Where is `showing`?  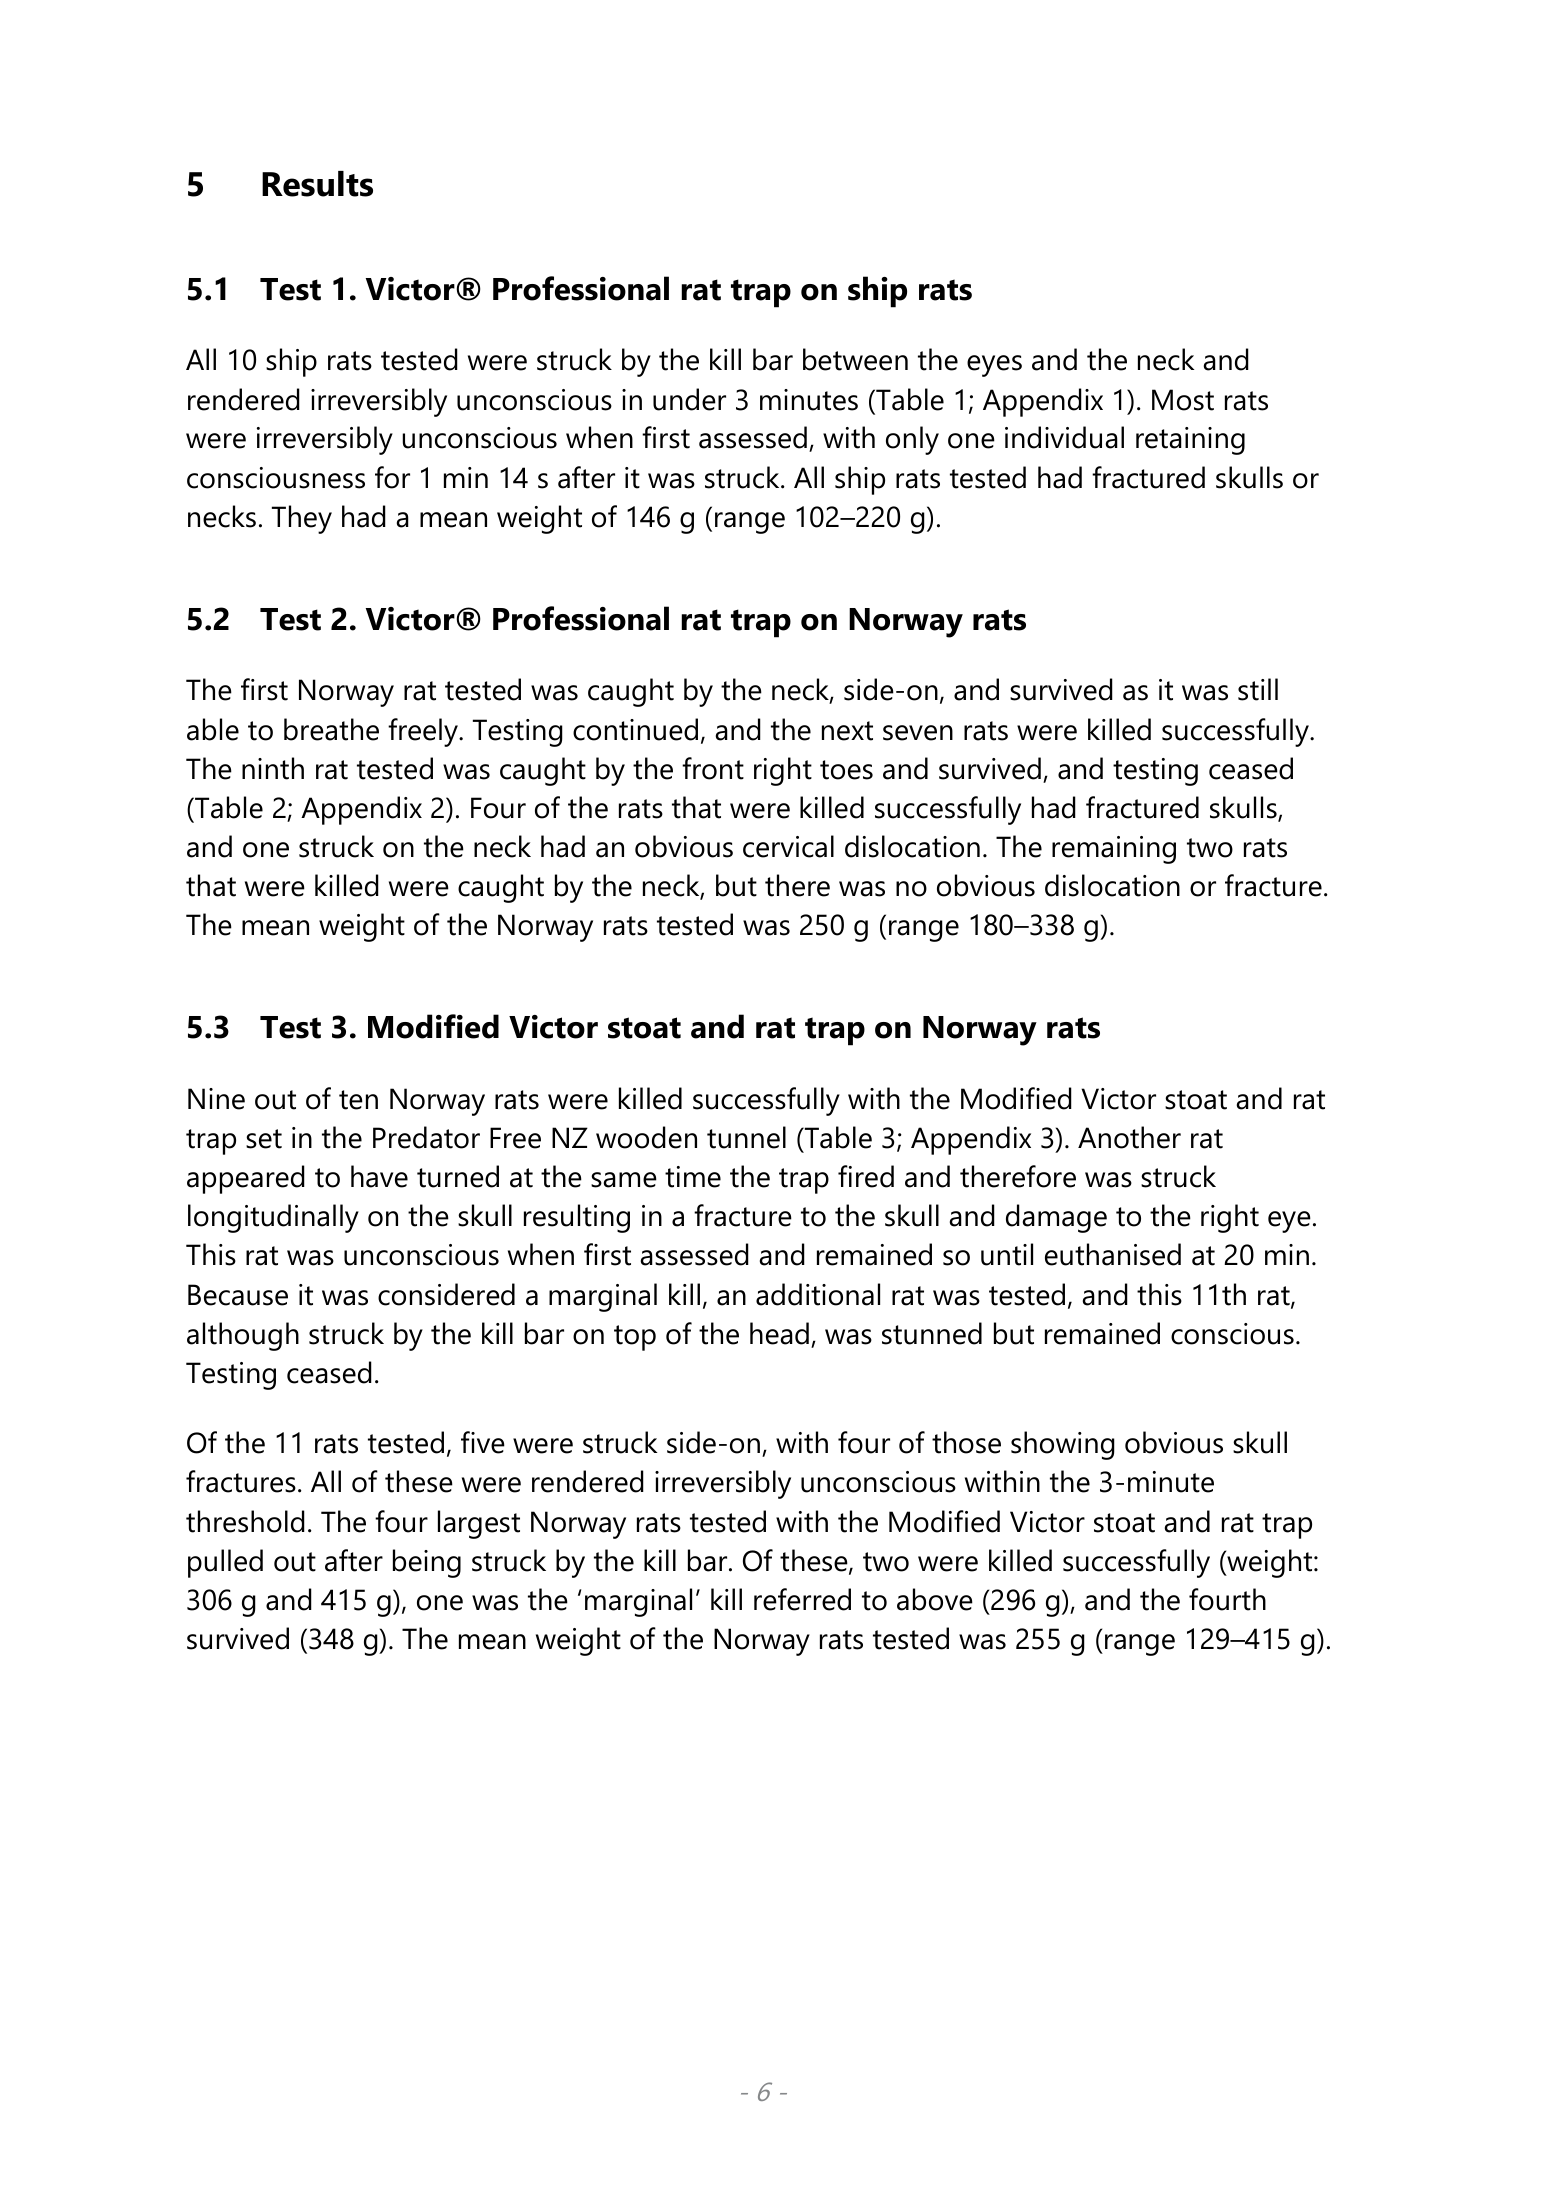 showing is located at coordinates (1063, 1445).
